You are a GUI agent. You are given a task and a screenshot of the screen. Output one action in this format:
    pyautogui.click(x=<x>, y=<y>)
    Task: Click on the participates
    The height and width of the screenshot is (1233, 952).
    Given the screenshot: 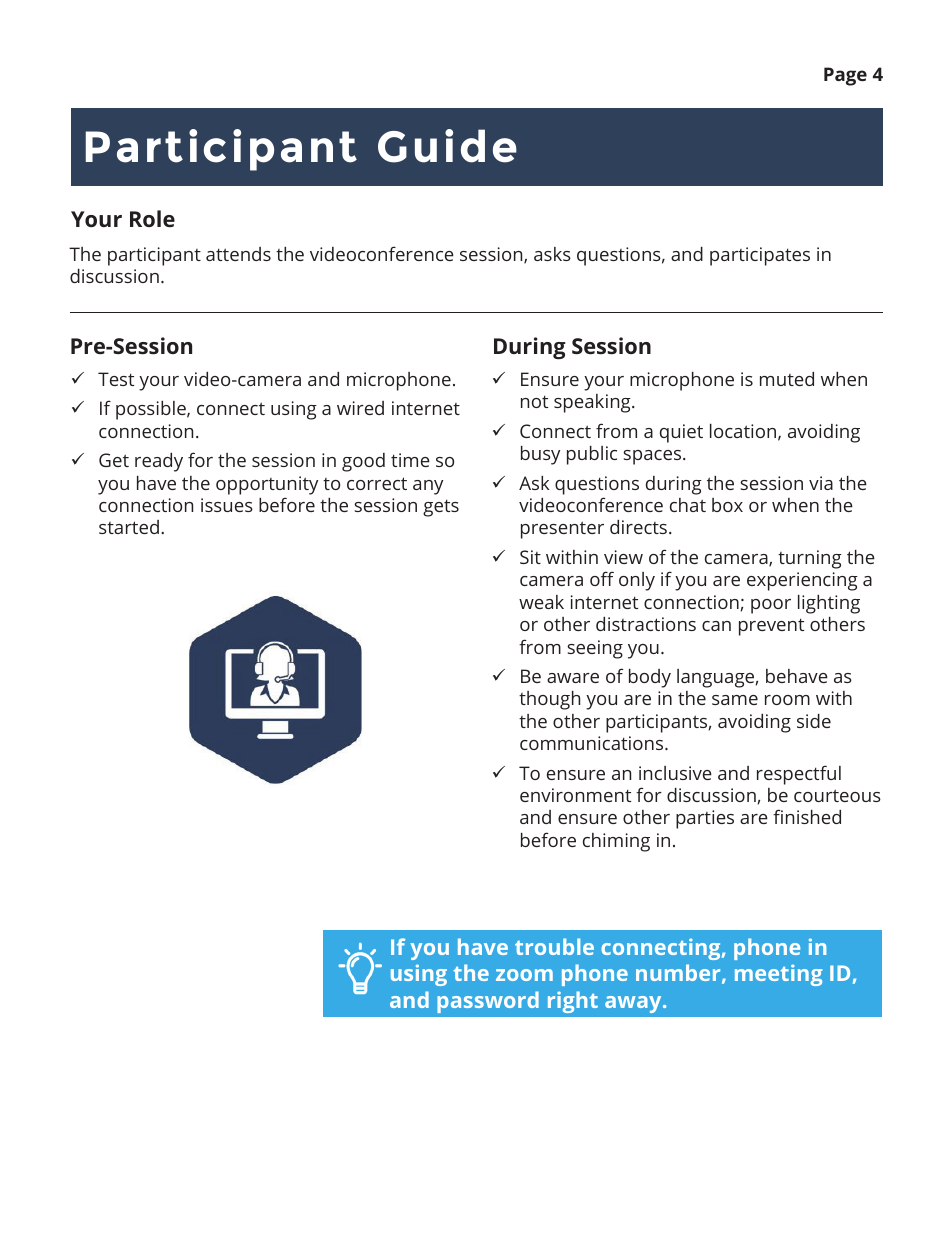 What is the action you would take?
    pyautogui.click(x=760, y=256)
